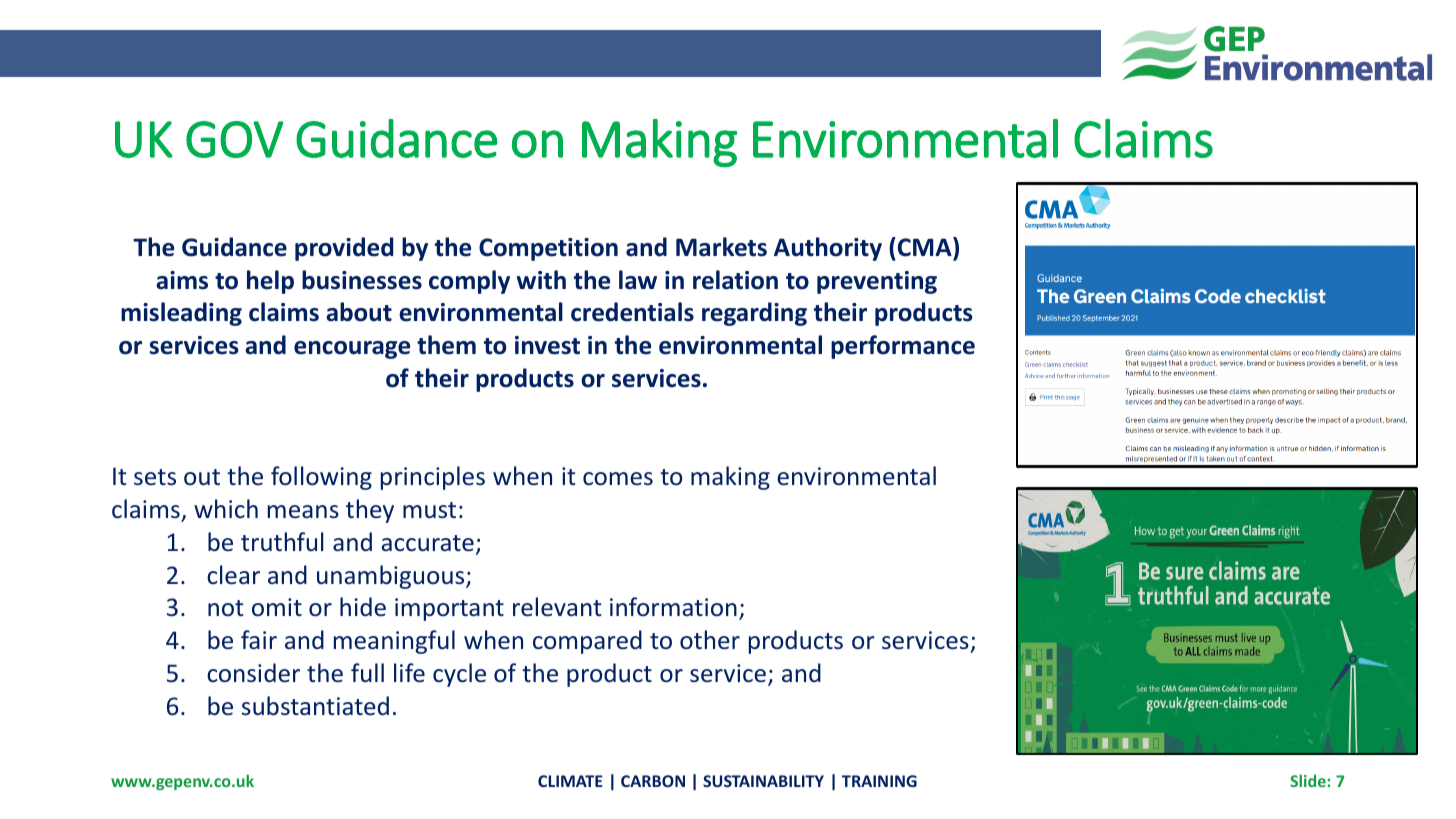 Image resolution: width=1456 pixels, height=819 pixels. Describe the element at coordinates (673, 606) in the screenshot. I see `information` at that location.
